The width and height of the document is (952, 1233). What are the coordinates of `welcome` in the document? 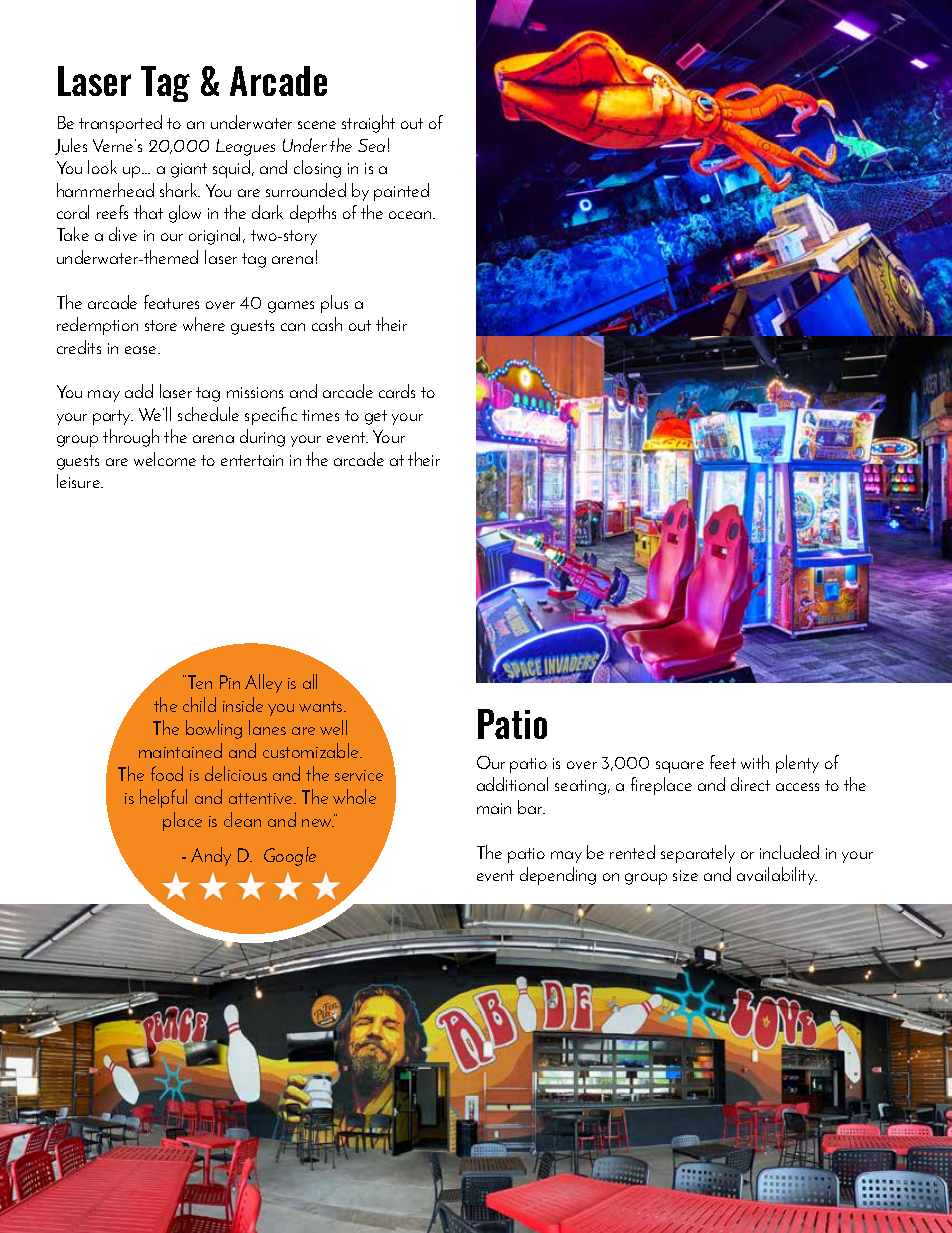 It's located at (165, 459).
